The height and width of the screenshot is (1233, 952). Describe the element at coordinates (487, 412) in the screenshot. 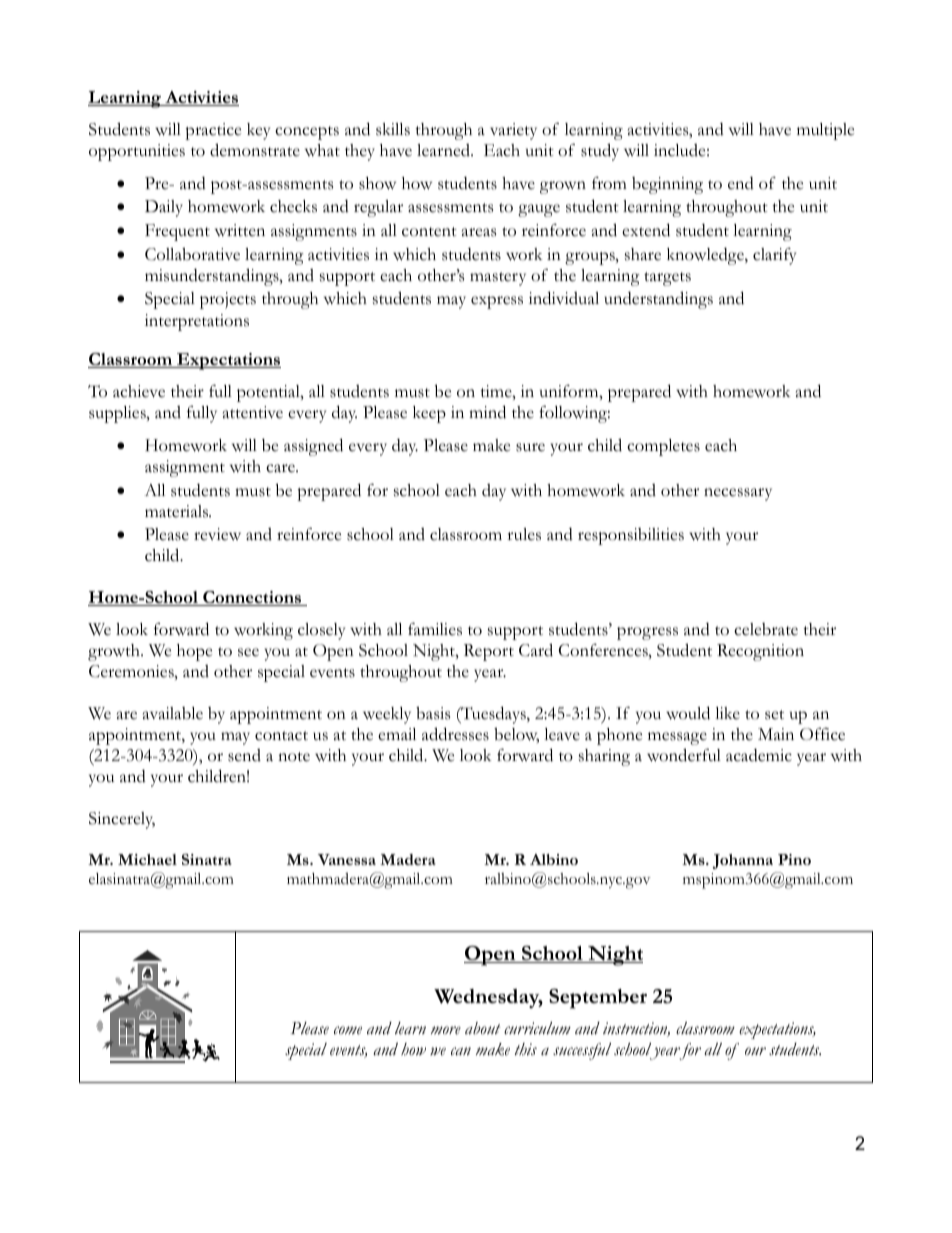

I see `mind` at that location.
